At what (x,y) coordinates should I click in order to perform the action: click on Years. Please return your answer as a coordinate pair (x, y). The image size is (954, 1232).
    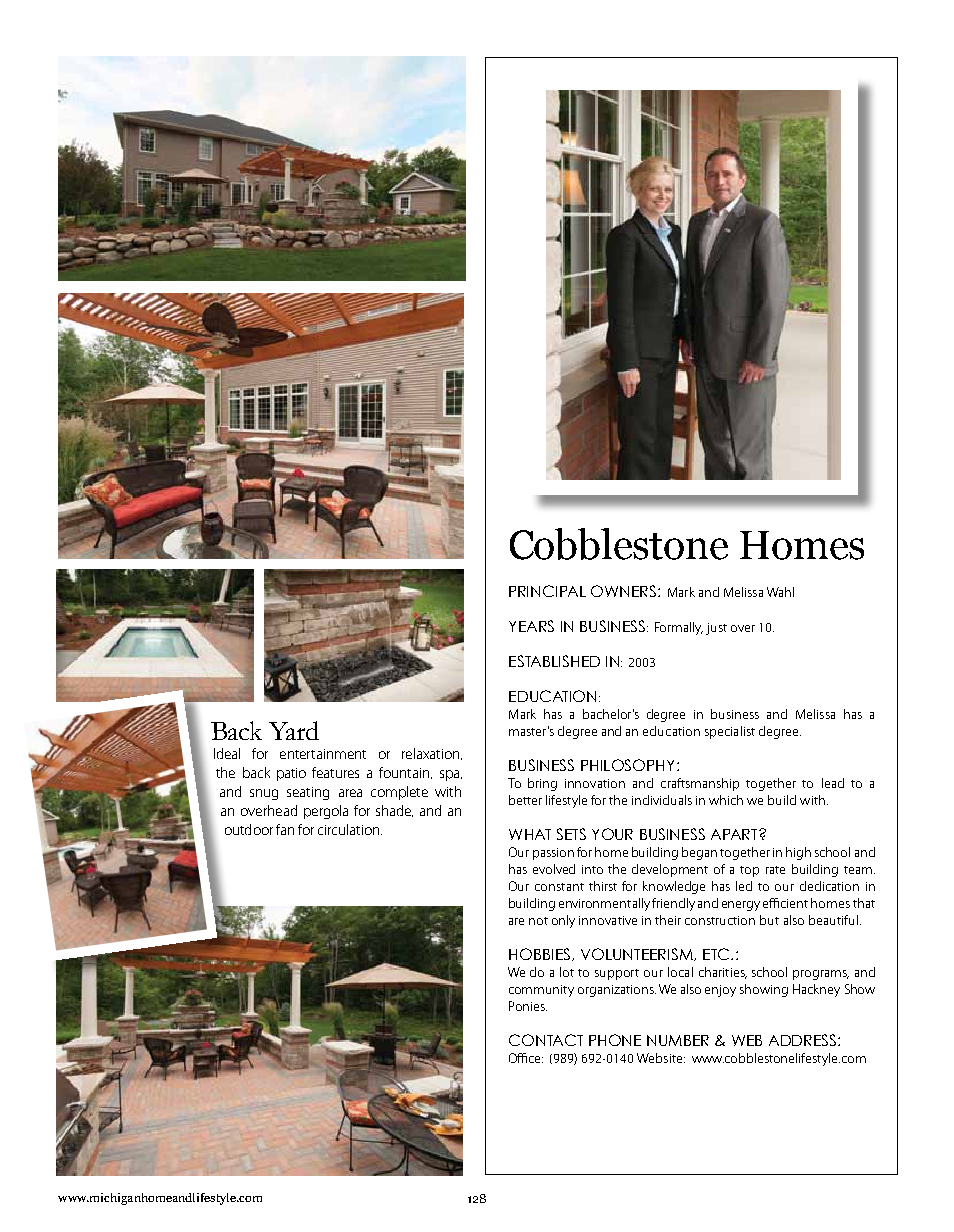
    Looking at the image, I should click on (531, 626).
